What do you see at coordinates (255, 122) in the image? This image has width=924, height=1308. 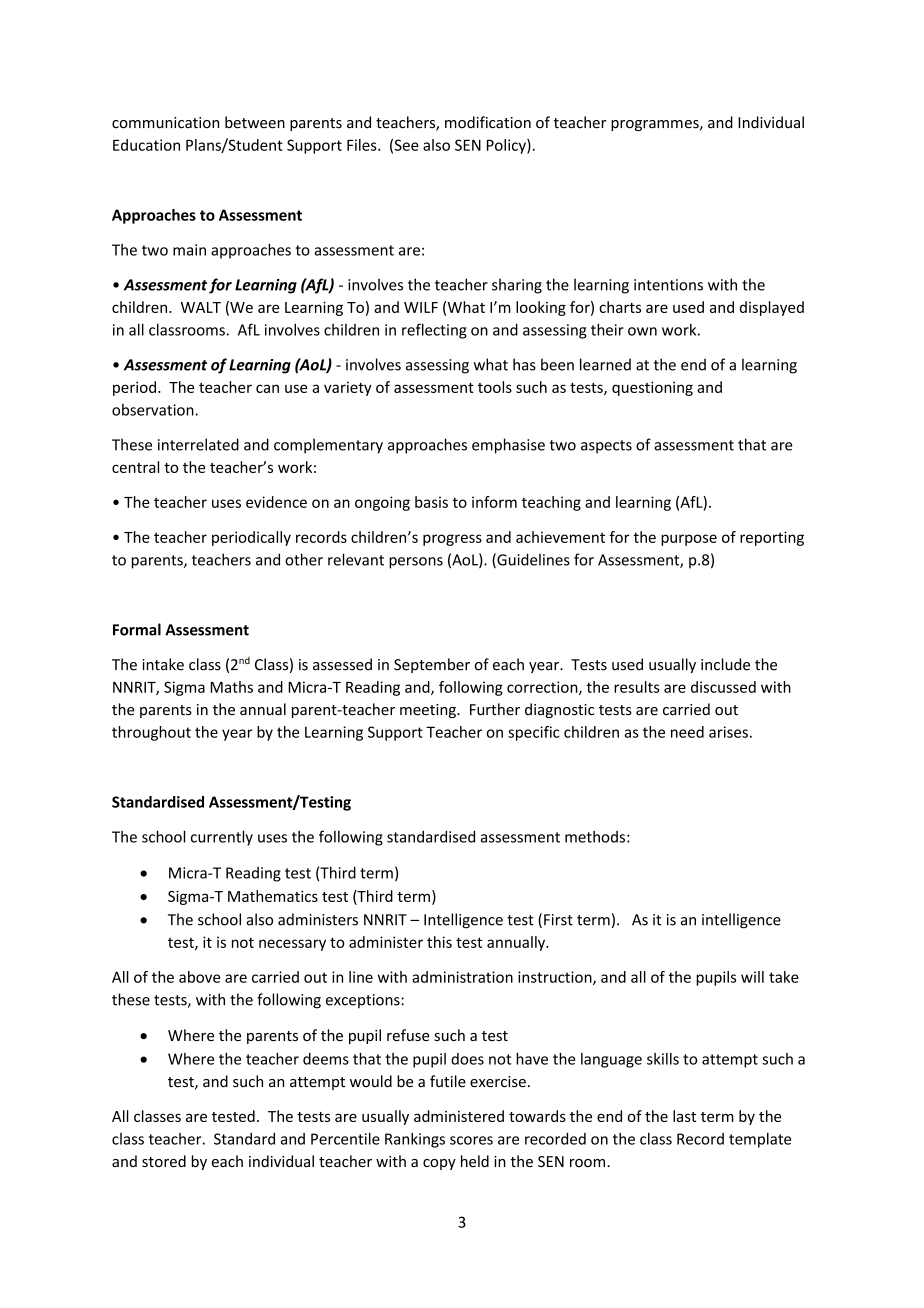 I see `between` at bounding box center [255, 122].
